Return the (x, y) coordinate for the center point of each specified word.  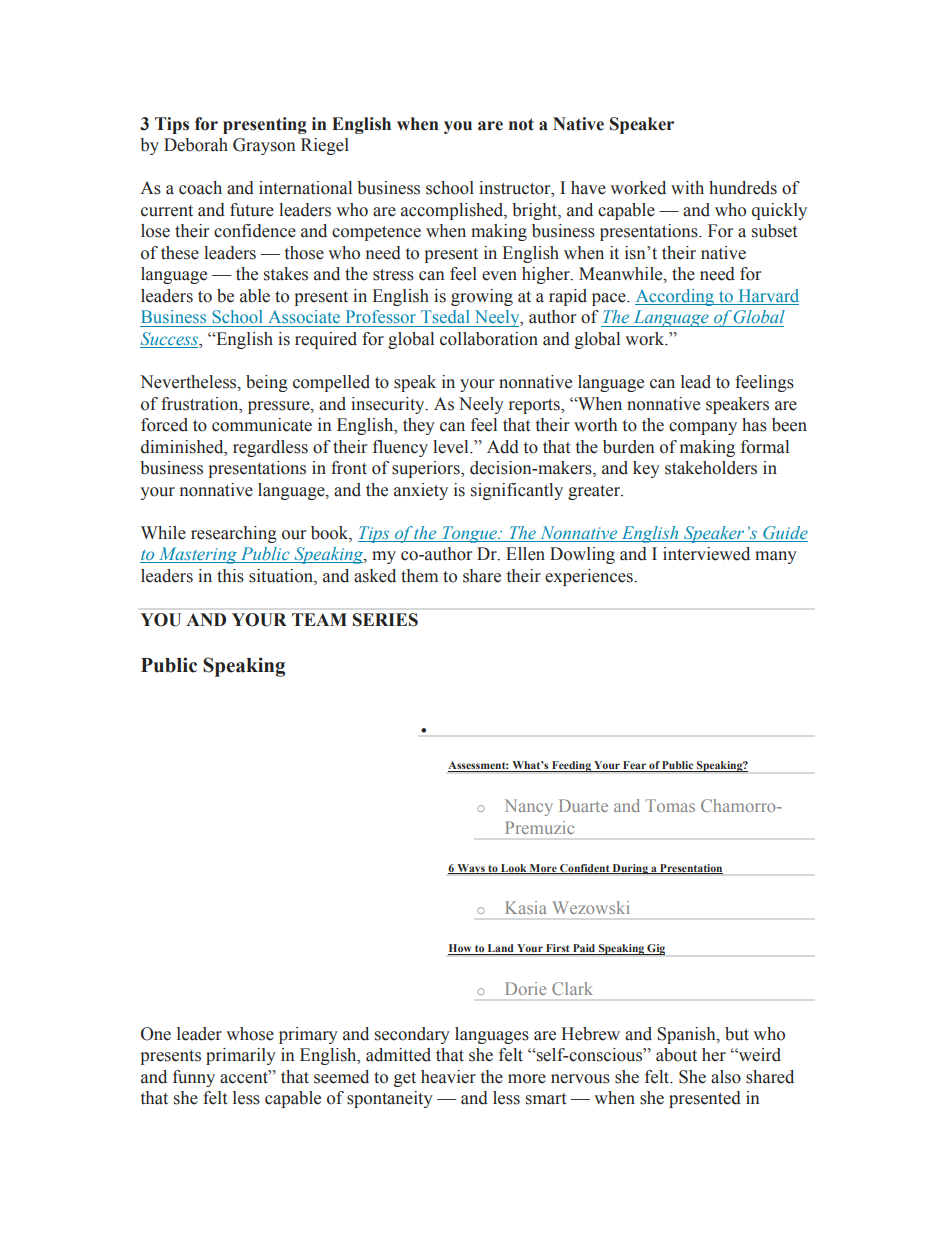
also (726, 1077)
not (521, 124)
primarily (241, 1056)
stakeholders (711, 468)
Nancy (529, 807)
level (452, 447)
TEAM (319, 619)
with (687, 187)
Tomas (670, 805)
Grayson (264, 146)
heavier (448, 1077)
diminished (183, 447)
